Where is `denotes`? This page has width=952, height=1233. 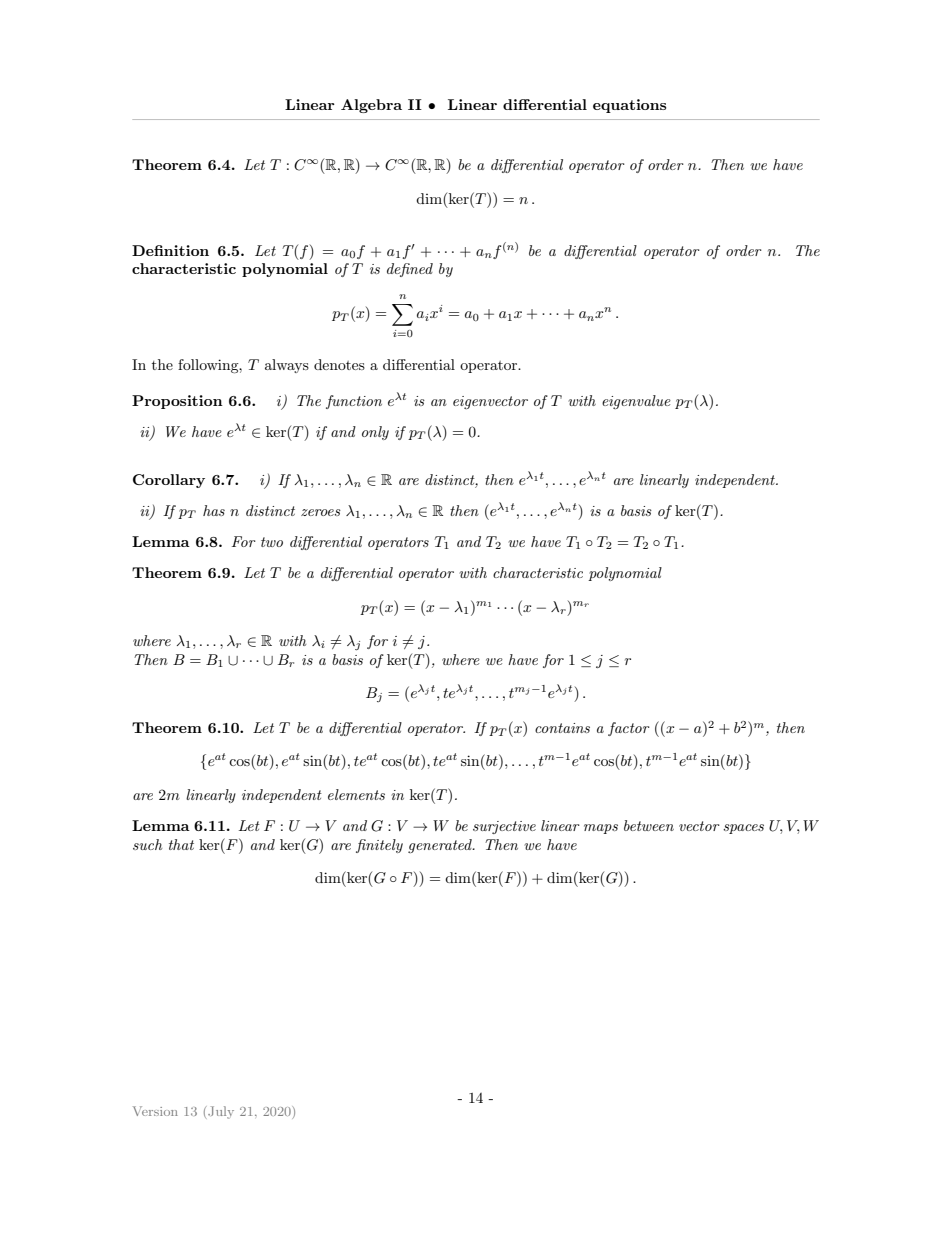
denotes is located at coordinates (339, 364).
